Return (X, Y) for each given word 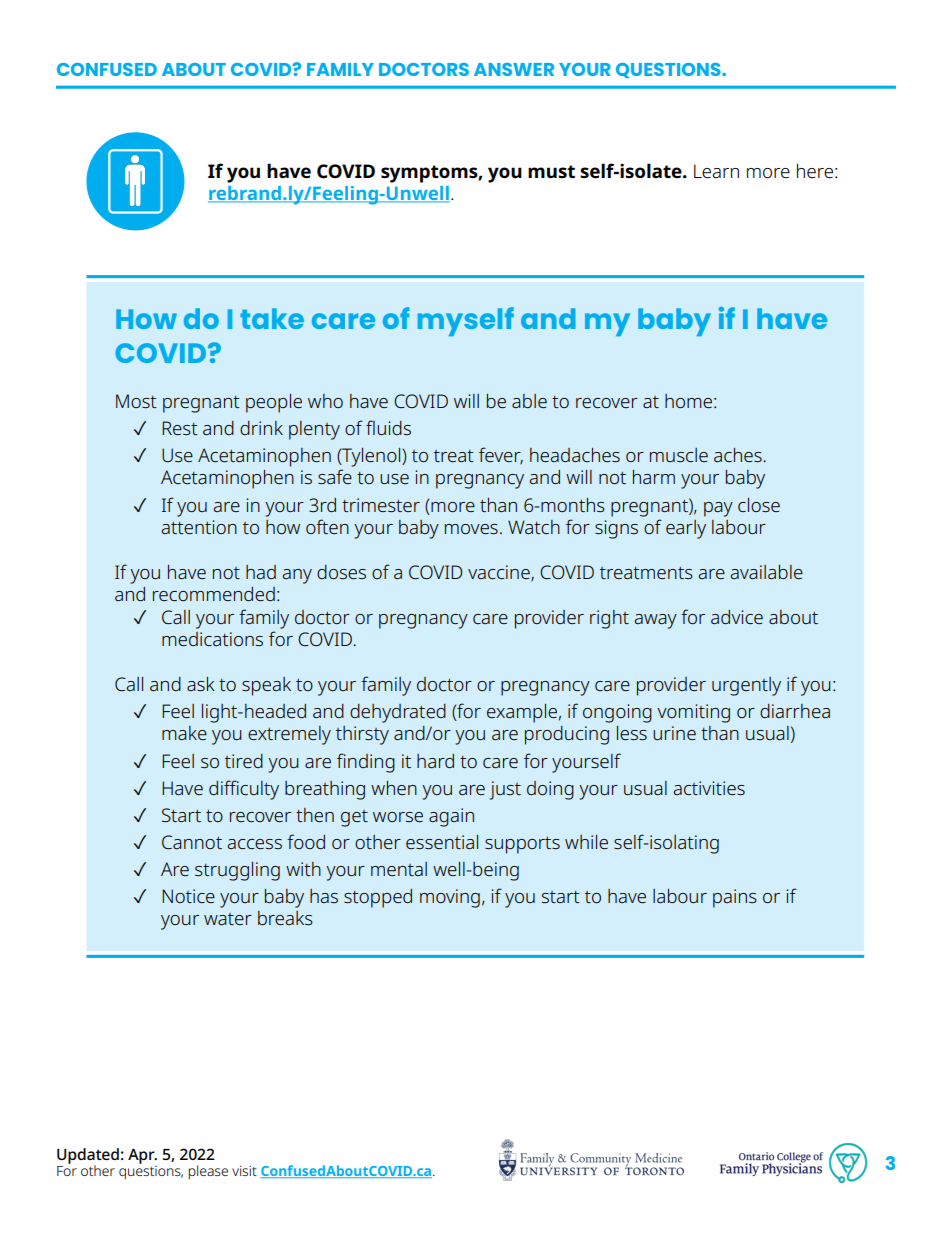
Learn (716, 171)
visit (244, 1171)
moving (450, 898)
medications (212, 639)
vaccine (500, 573)
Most (136, 401)
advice (737, 617)
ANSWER (514, 69)
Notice (188, 896)
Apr (142, 1156)
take (272, 318)
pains (735, 898)
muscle (679, 455)
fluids (388, 427)
